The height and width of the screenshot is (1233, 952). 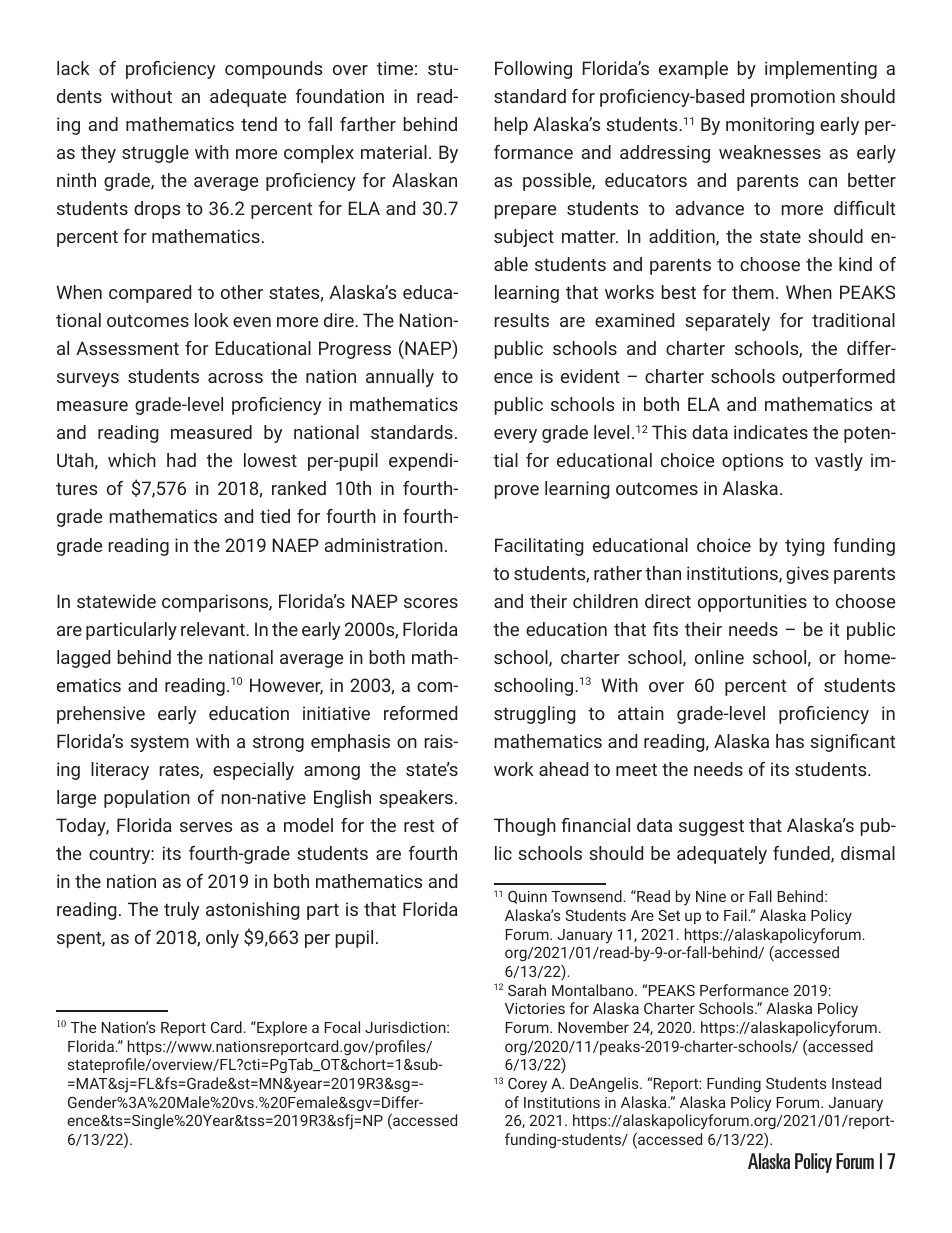 What do you see at coordinates (281, 1028) in the screenshot?
I see `Explore` at bounding box center [281, 1028].
